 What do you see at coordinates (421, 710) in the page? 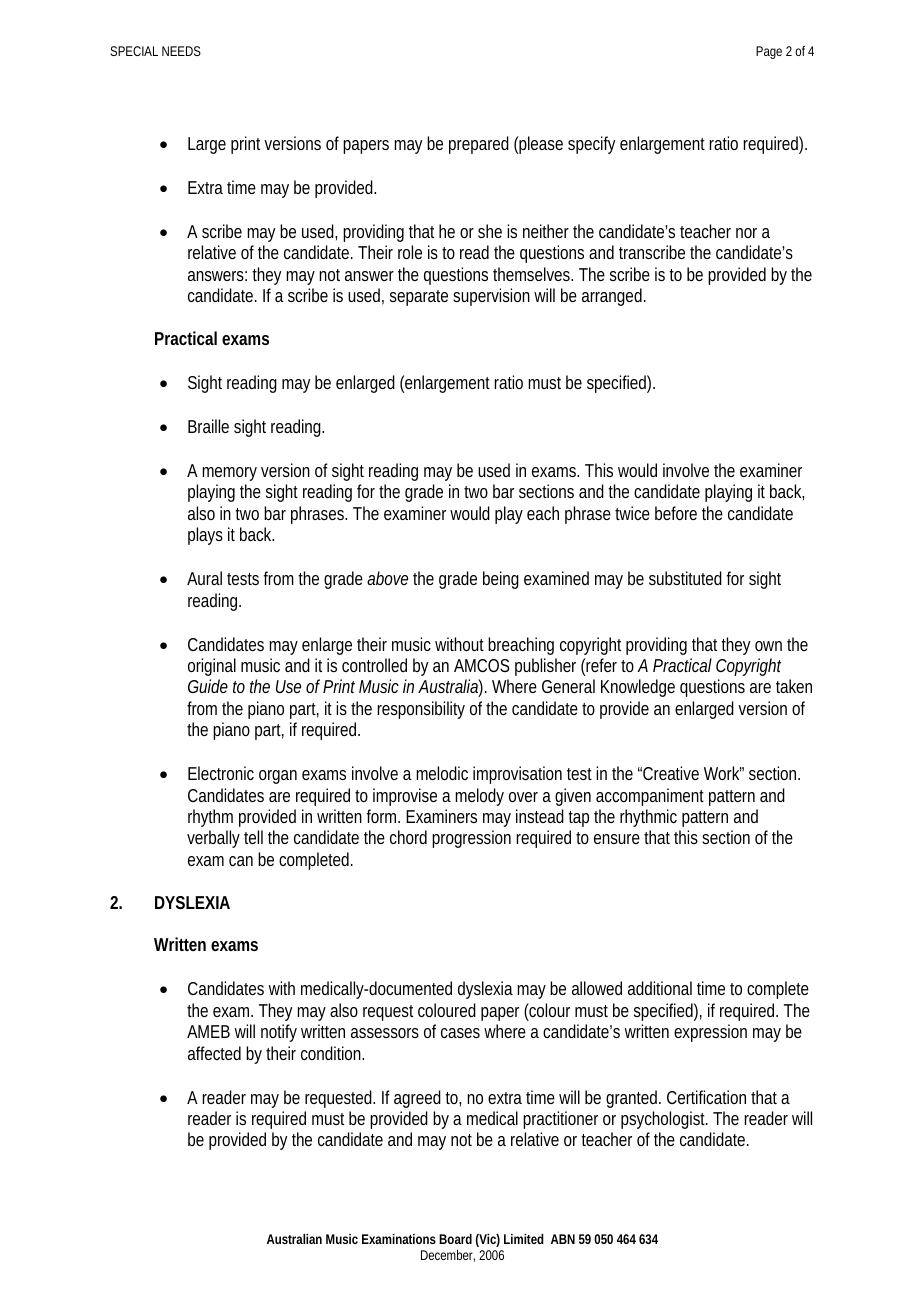
I see `responsibility` at bounding box center [421, 710].
